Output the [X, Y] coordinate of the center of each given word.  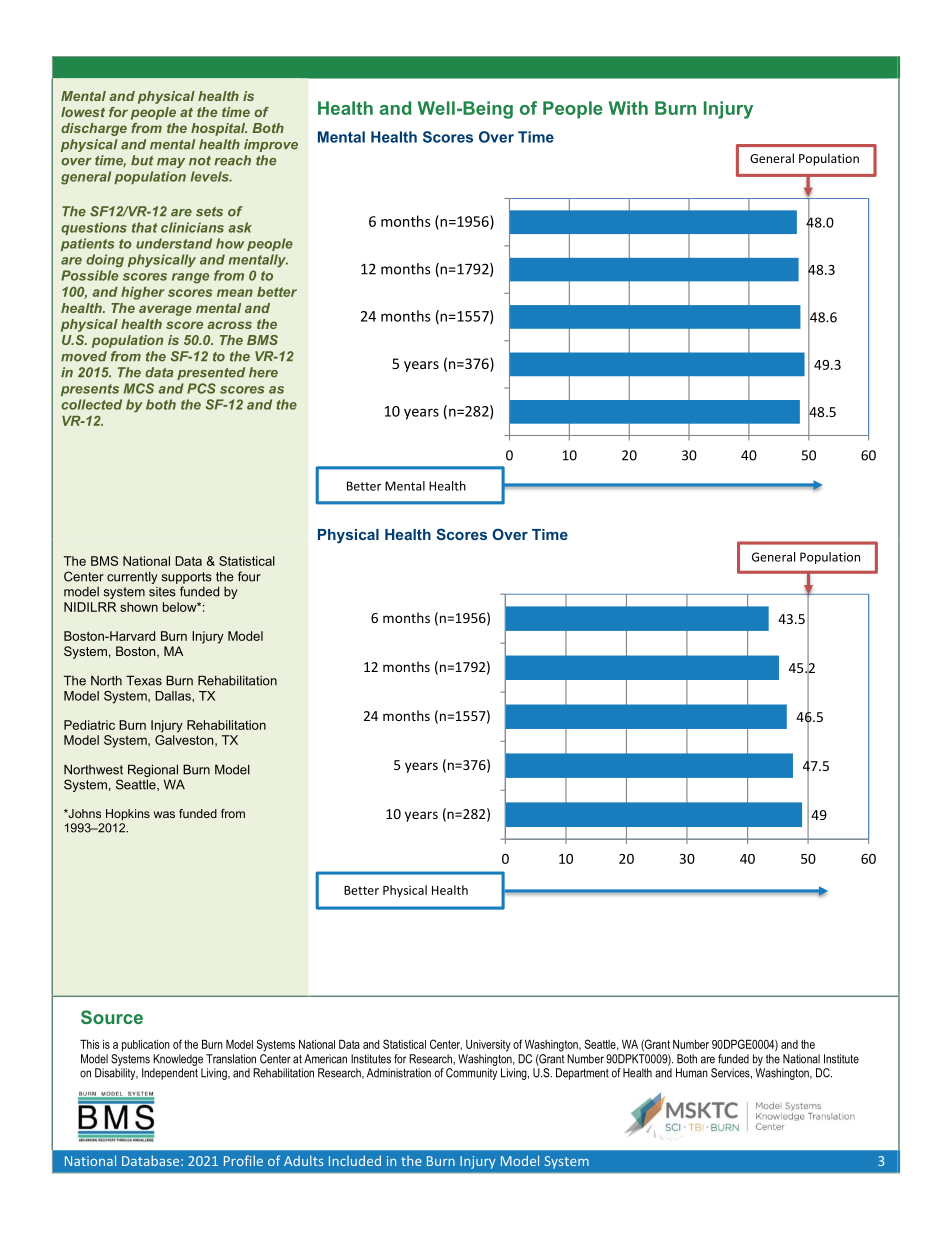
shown [139, 607]
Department [582, 1074]
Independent [170, 1074]
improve [271, 145]
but [142, 160]
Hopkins [128, 815]
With [628, 108]
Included [355, 1160]
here [263, 372]
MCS [139, 388]
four [249, 576]
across [230, 325]
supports [187, 578]
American [325, 1059]
